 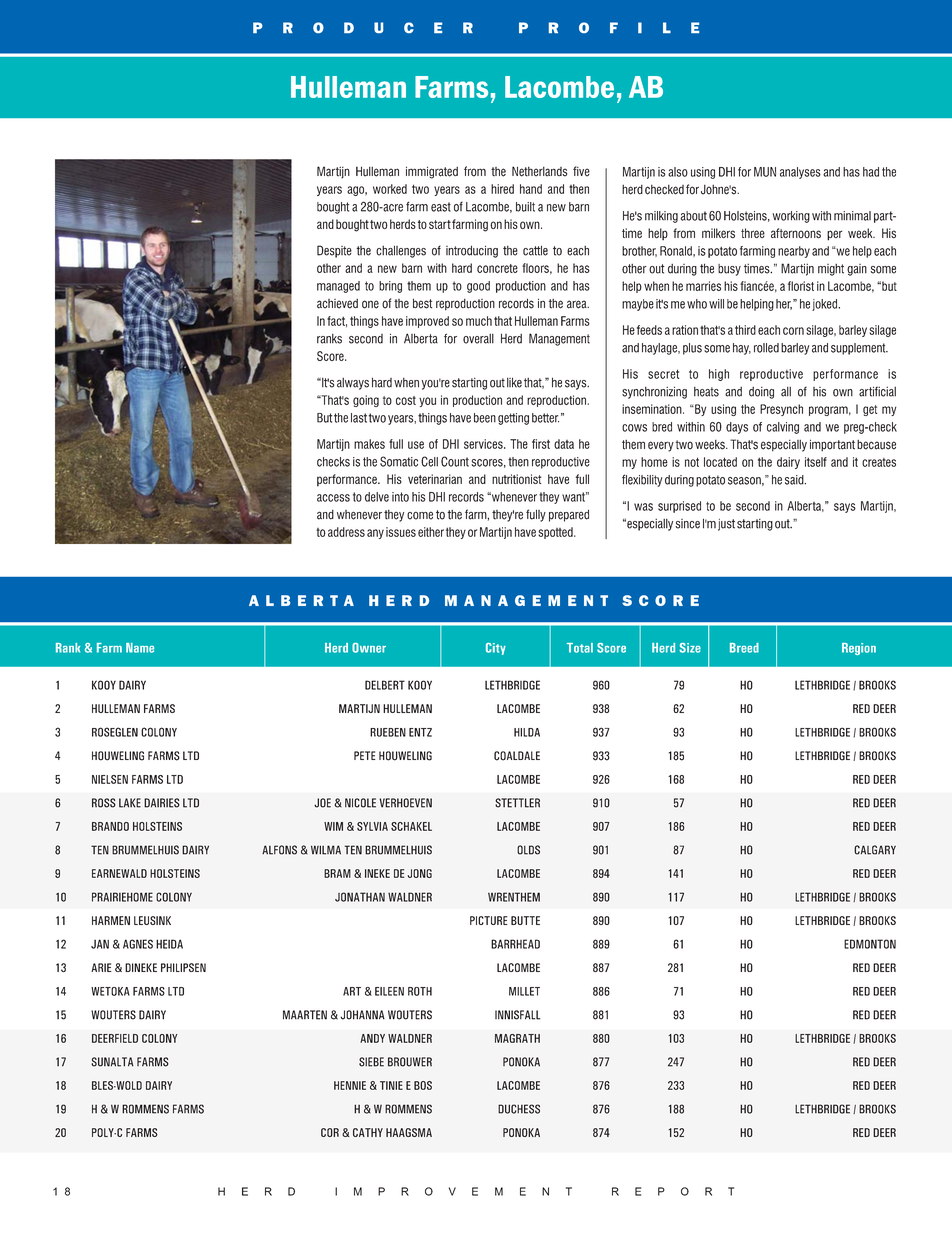 What do you see at coordinates (333, 498) in the page?
I see `access` at bounding box center [333, 498].
